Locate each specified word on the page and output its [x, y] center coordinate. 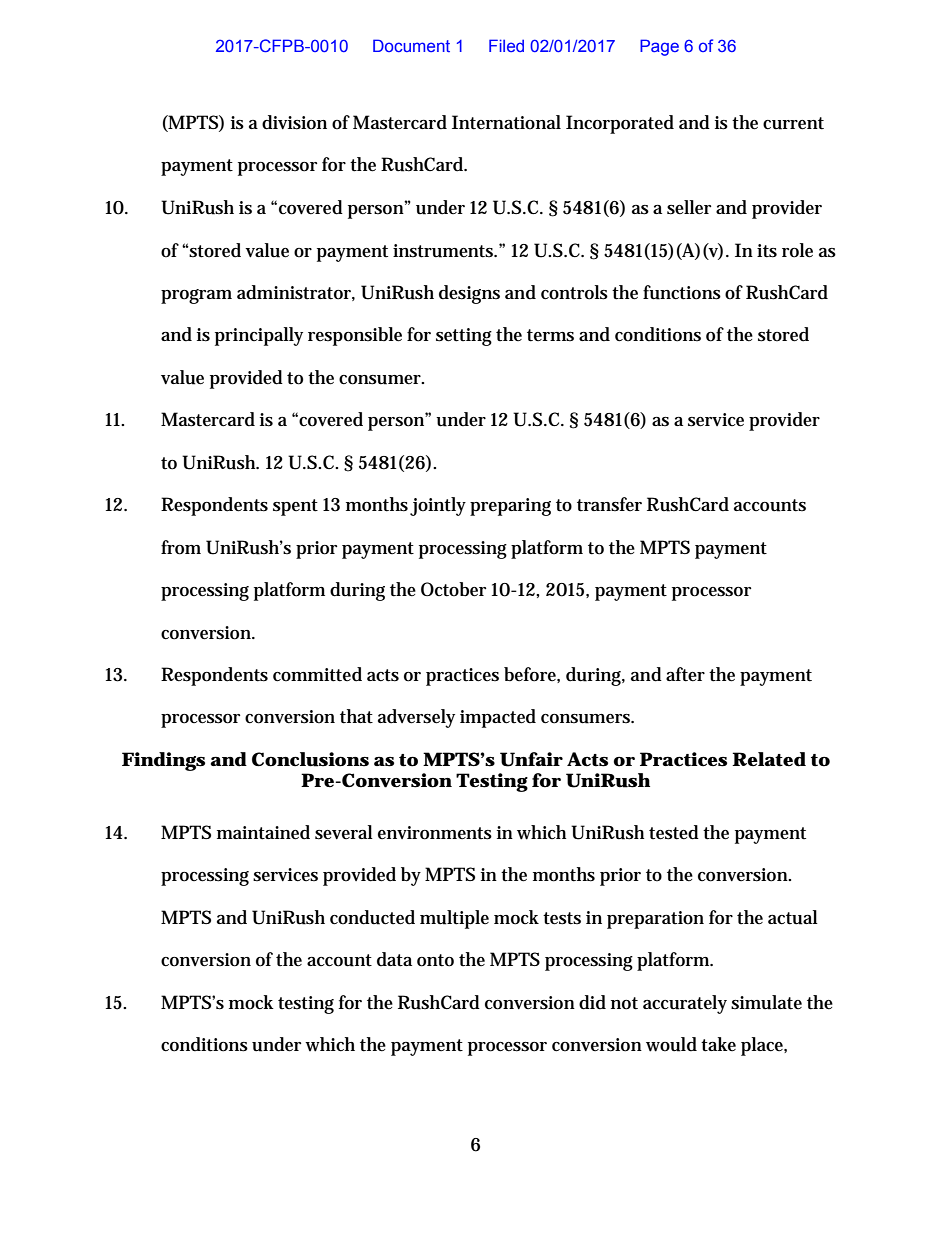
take [718, 1044]
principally [259, 336]
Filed [506, 45]
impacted [498, 718]
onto [435, 960]
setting [464, 337]
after [685, 674]
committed [317, 674]
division [294, 122]
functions [682, 292]
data [394, 959]
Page [659, 47]
